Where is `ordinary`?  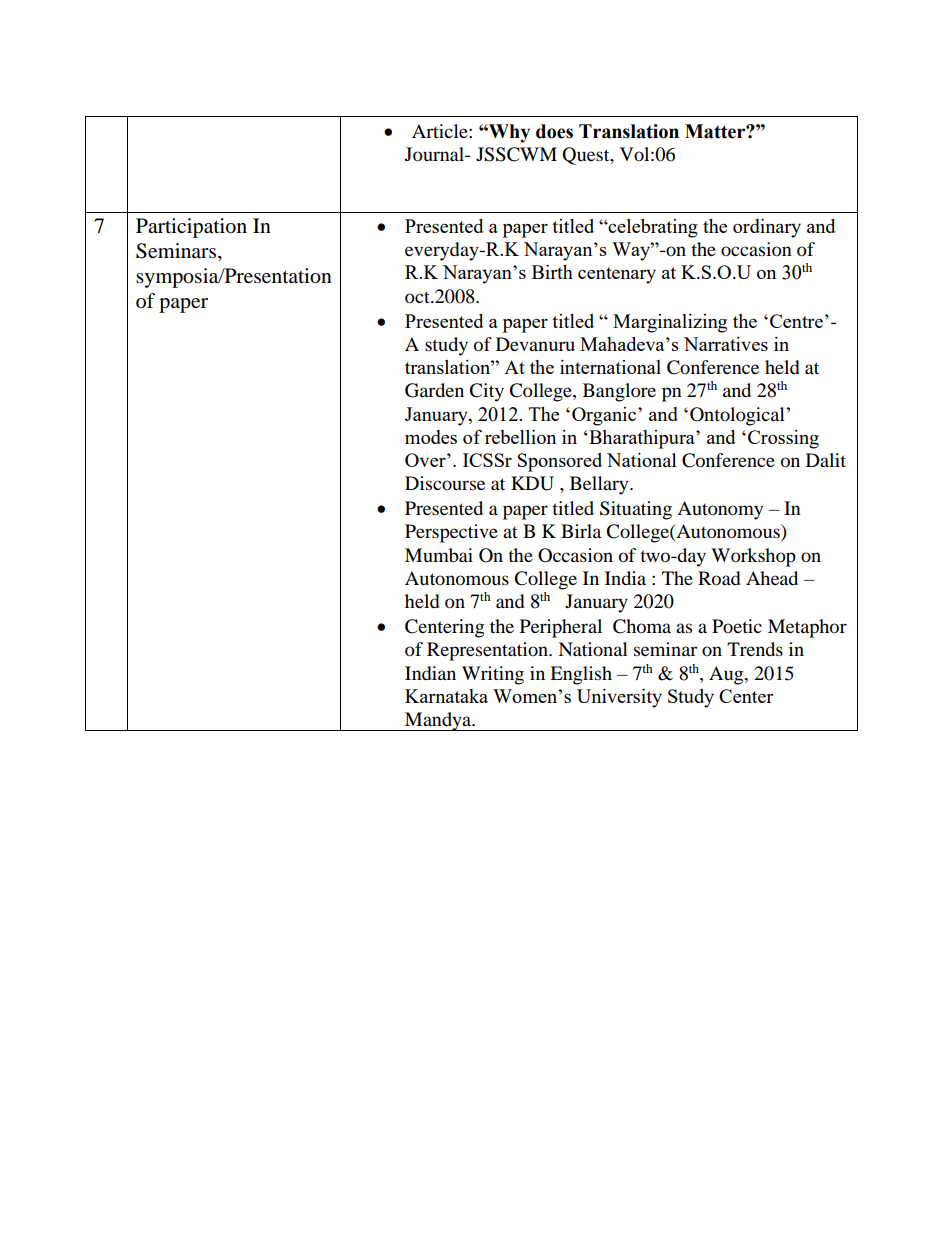 ordinary is located at coordinates (767, 228).
